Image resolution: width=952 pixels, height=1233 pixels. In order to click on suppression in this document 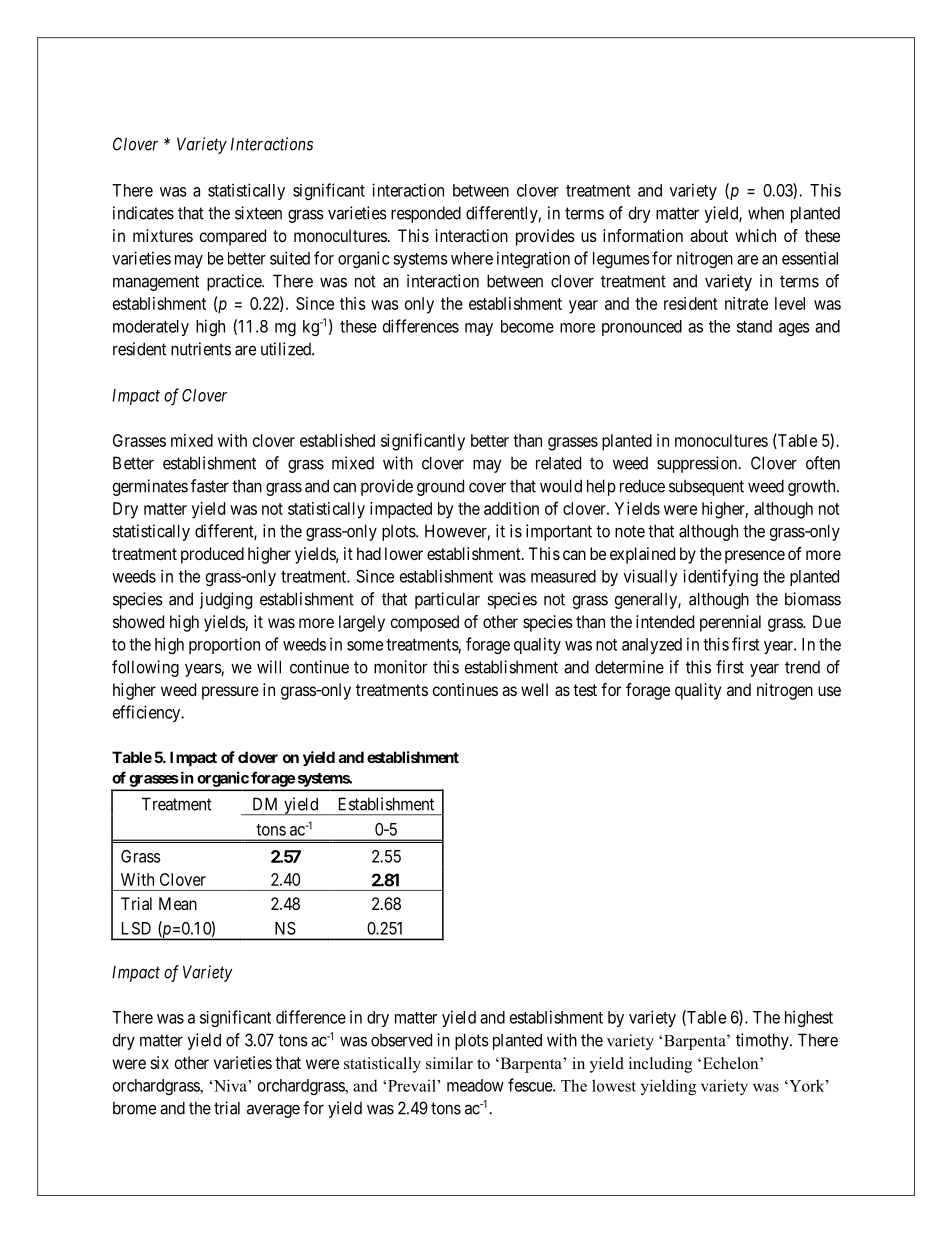, I will do `click(698, 464)`.
